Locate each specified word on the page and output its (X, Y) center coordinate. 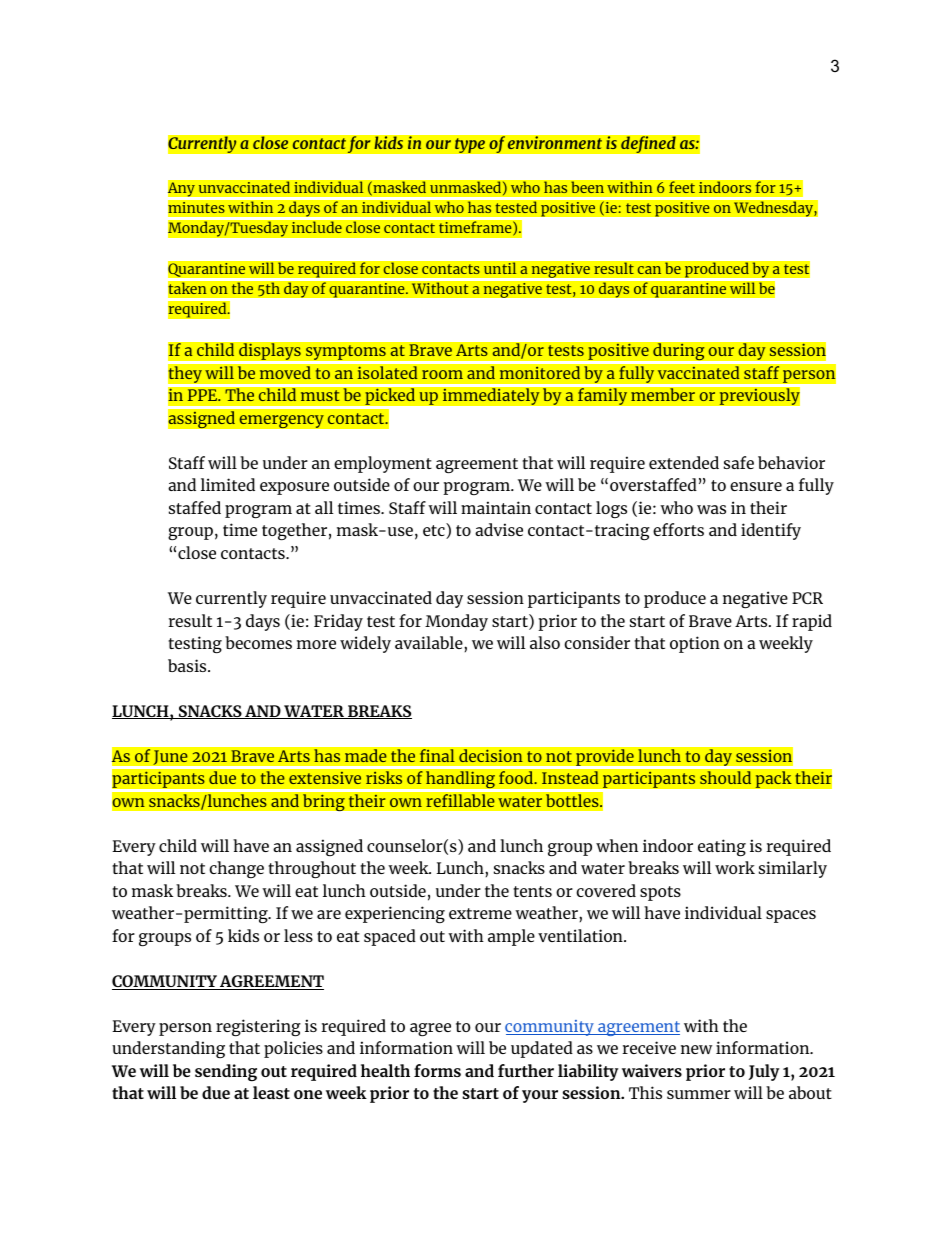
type (470, 145)
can (649, 270)
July (764, 1072)
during (679, 352)
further (526, 1070)
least (271, 1092)
